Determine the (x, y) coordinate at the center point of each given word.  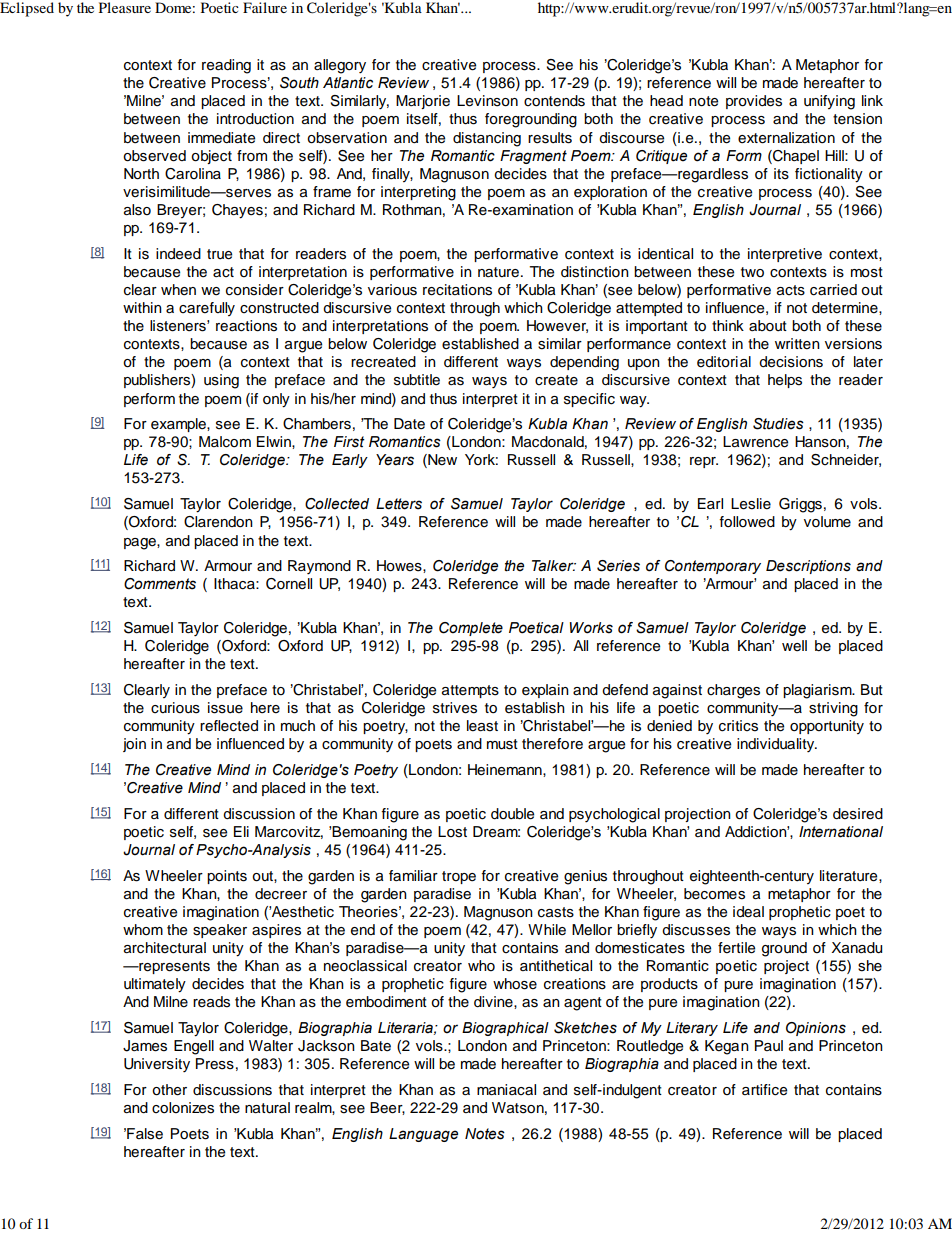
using (221, 381)
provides (754, 102)
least (482, 726)
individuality (777, 745)
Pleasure (125, 7)
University (157, 1065)
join (134, 745)
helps (785, 381)
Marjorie (423, 102)
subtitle (417, 380)
